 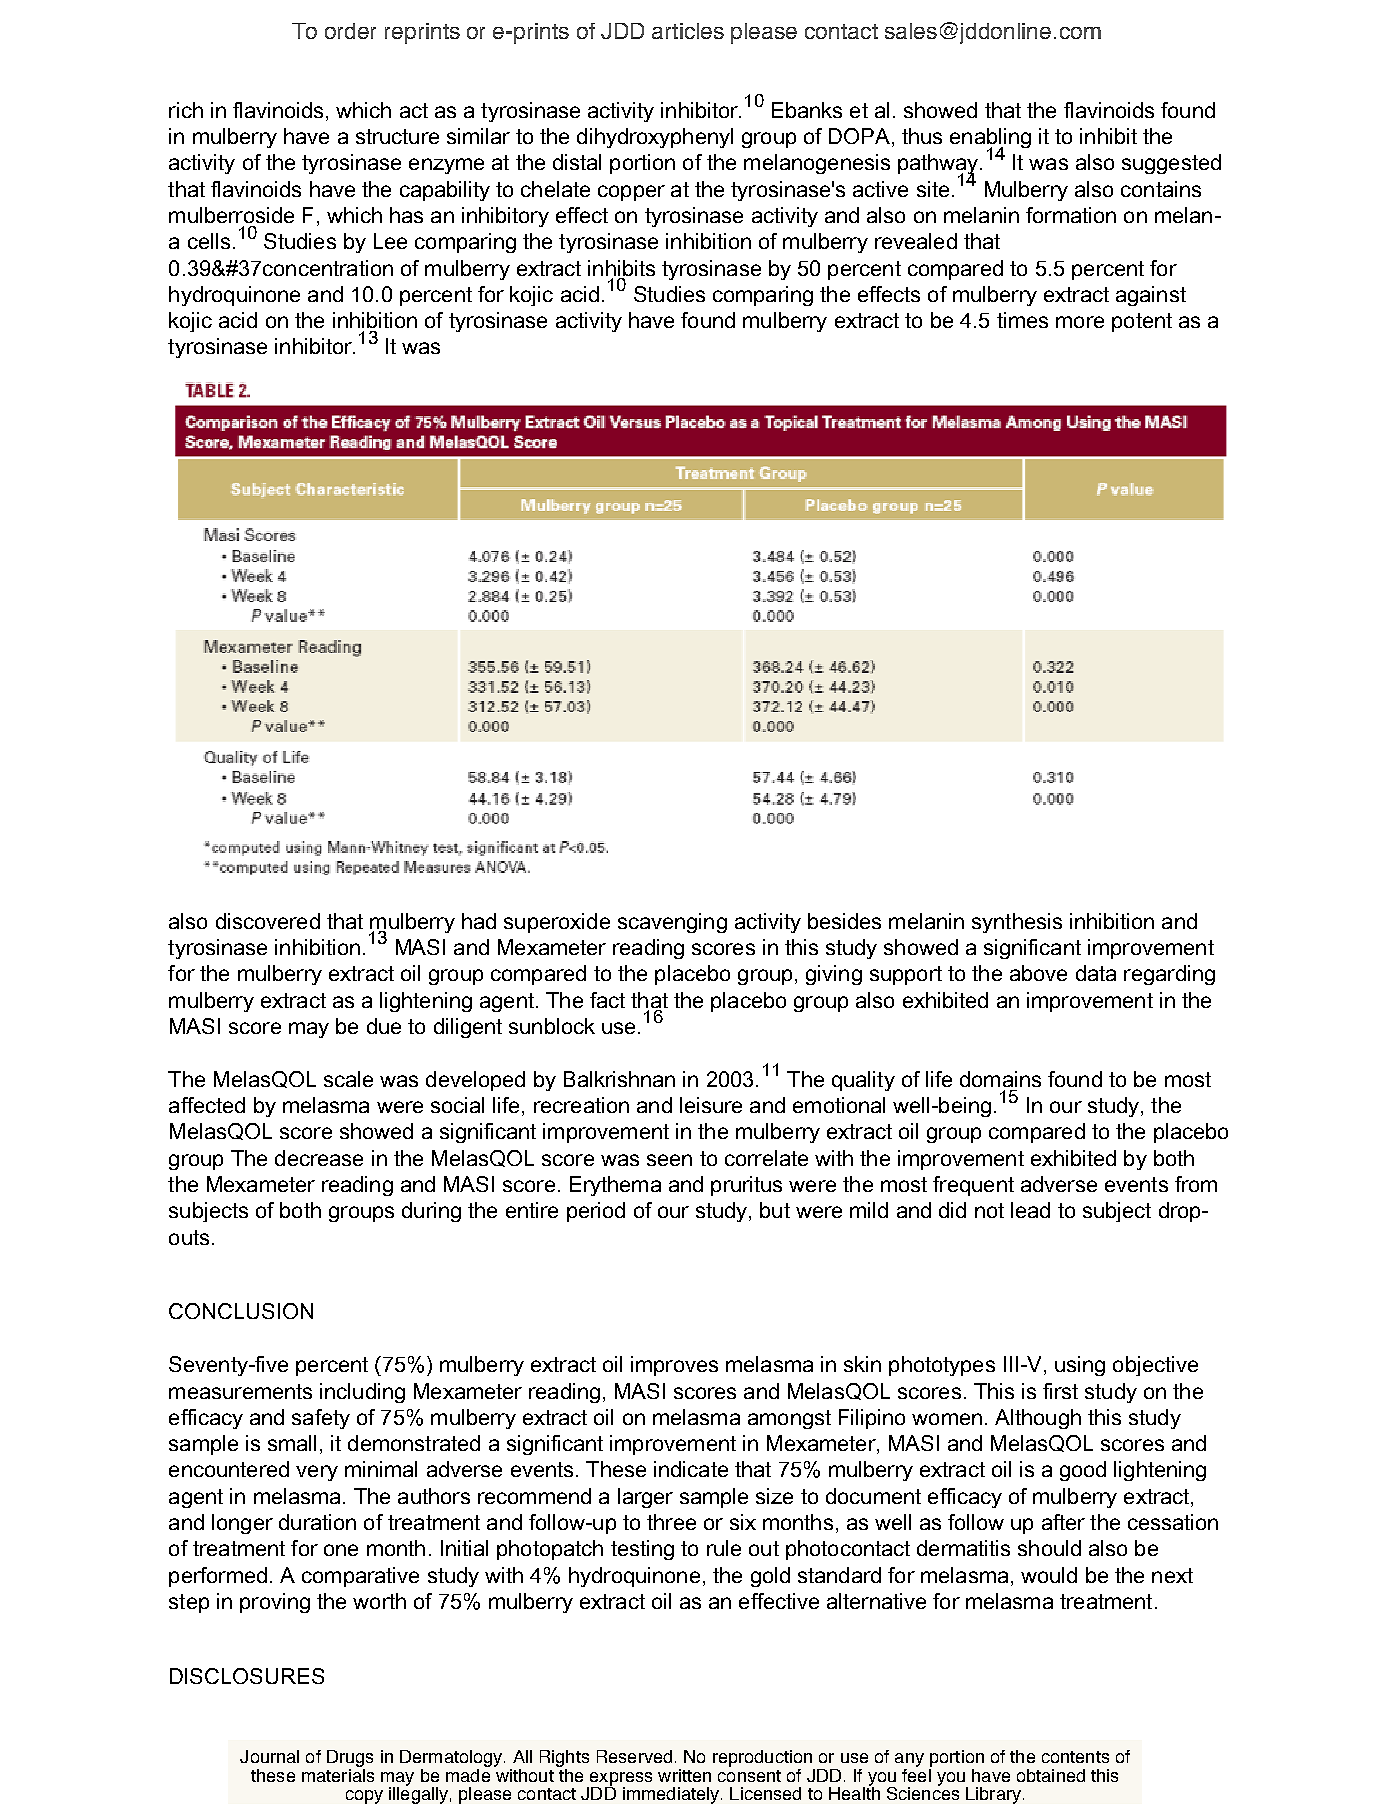 What do you see at coordinates (269, 1756) in the screenshot?
I see `Journal` at bounding box center [269, 1756].
